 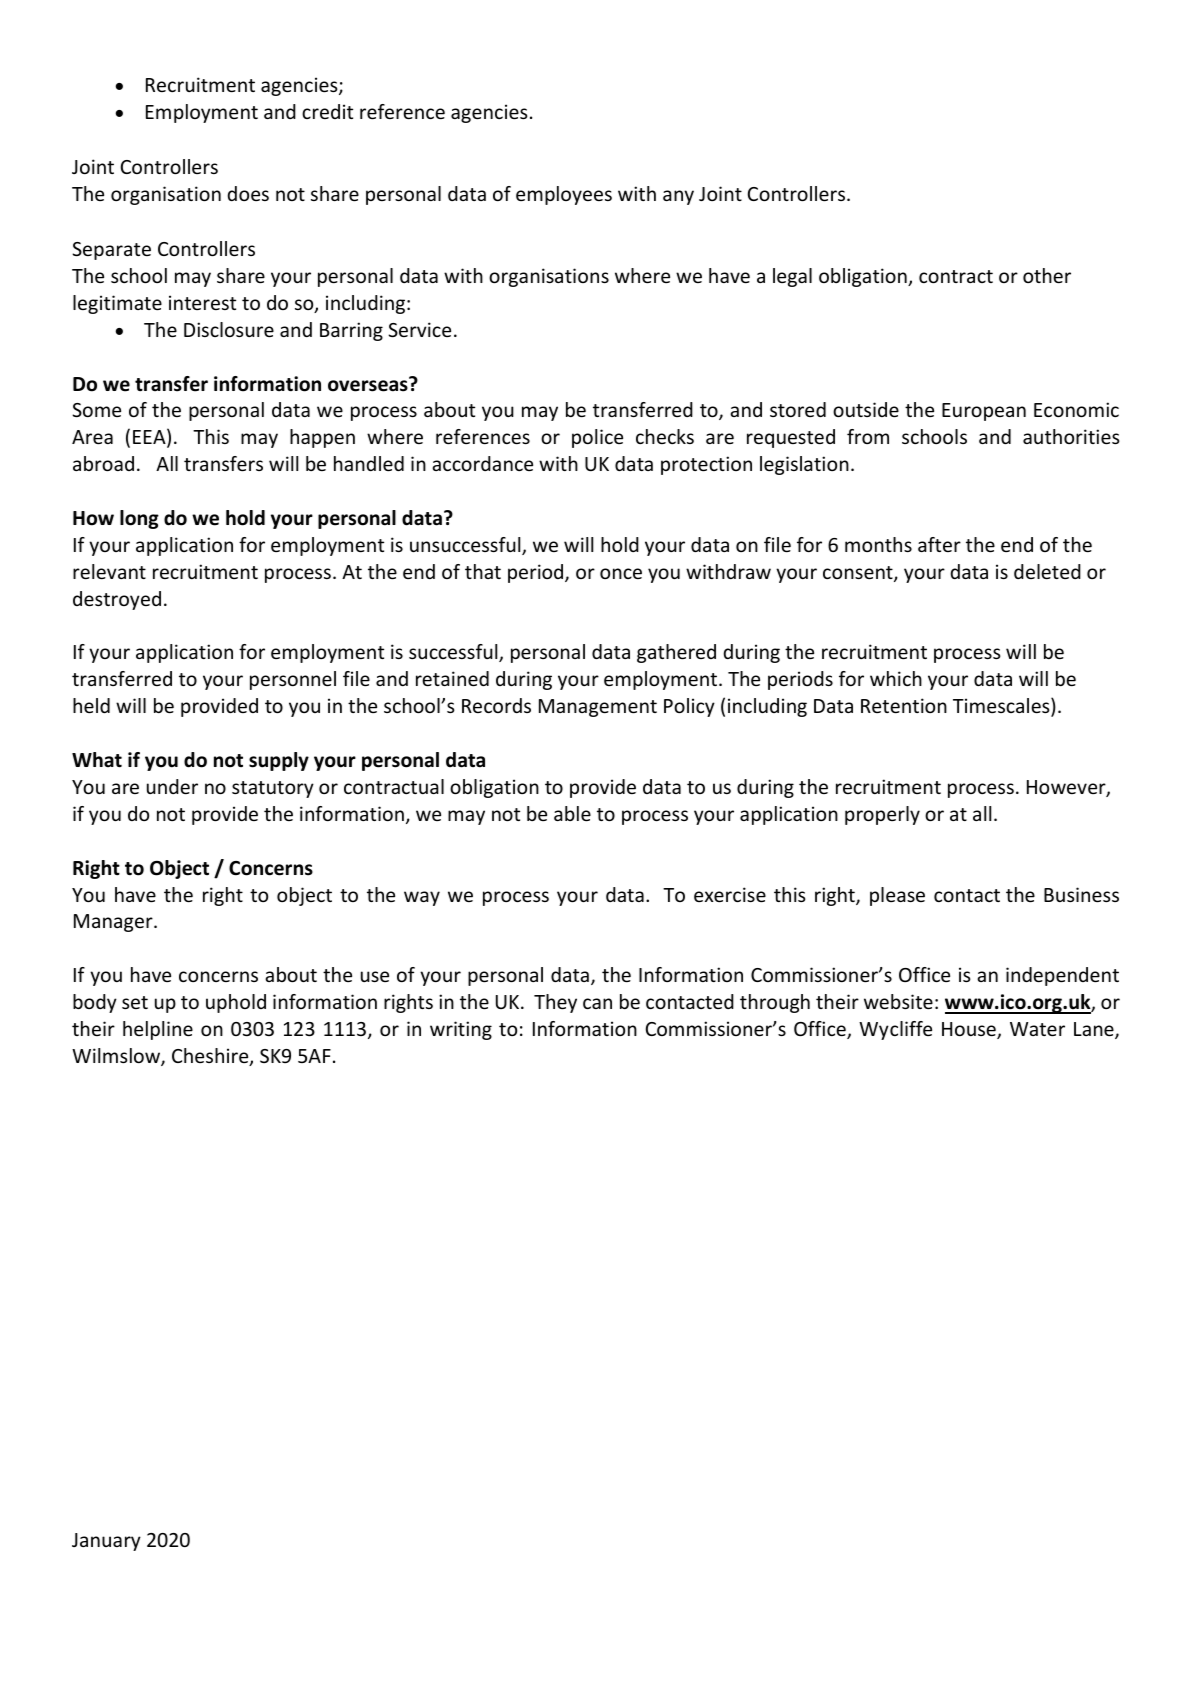 I want to click on long, so click(x=139, y=519).
